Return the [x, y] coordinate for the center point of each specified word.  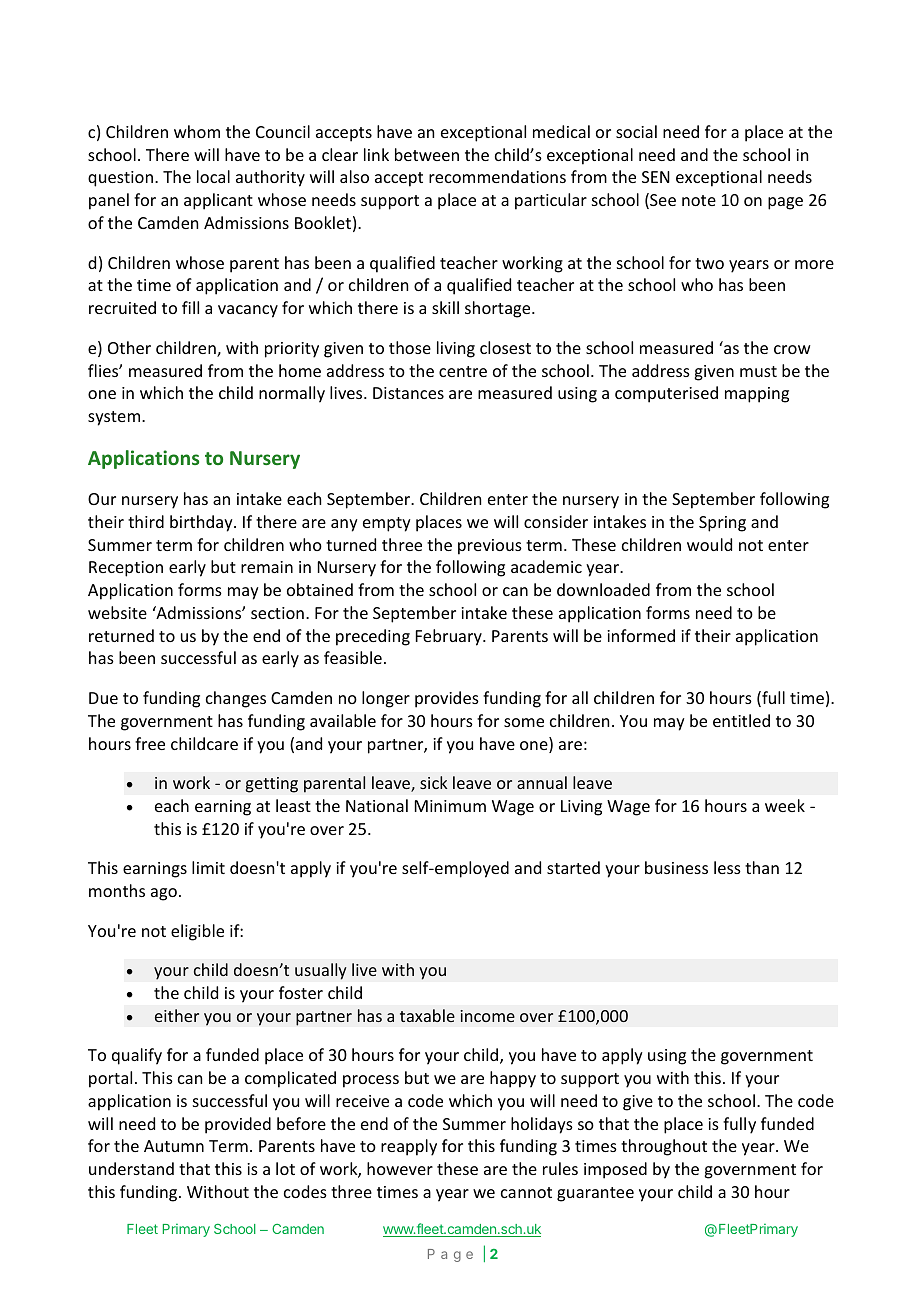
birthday [202, 523]
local [213, 176]
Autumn [174, 1146]
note [699, 200]
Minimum [450, 806]
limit [208, 867]
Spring [722, 524]
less [727, 867]
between [427, 154]
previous [490, 547]
